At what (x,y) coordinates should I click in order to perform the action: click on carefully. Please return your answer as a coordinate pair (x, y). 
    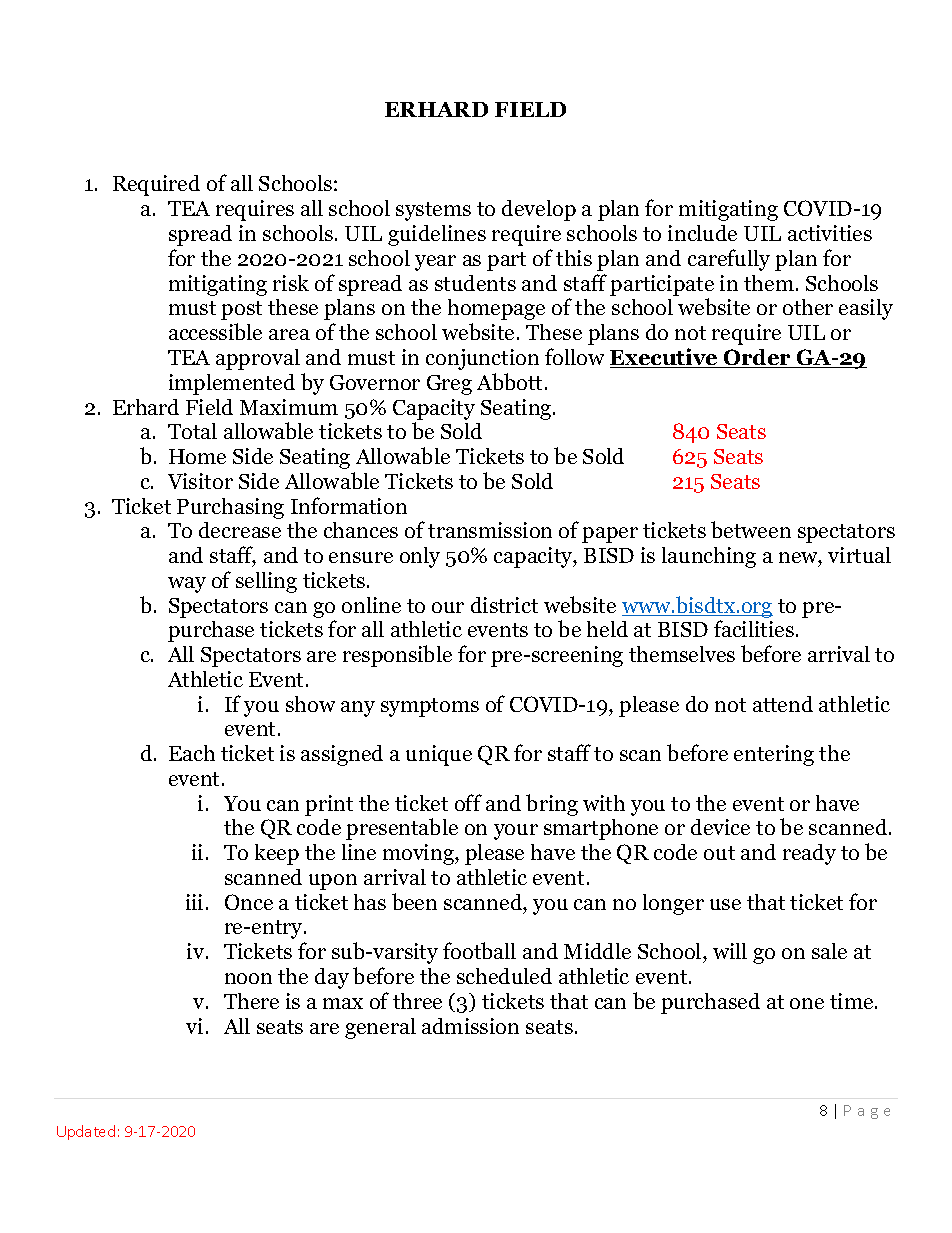
    Looking at the image, I should click on (729, 260).
